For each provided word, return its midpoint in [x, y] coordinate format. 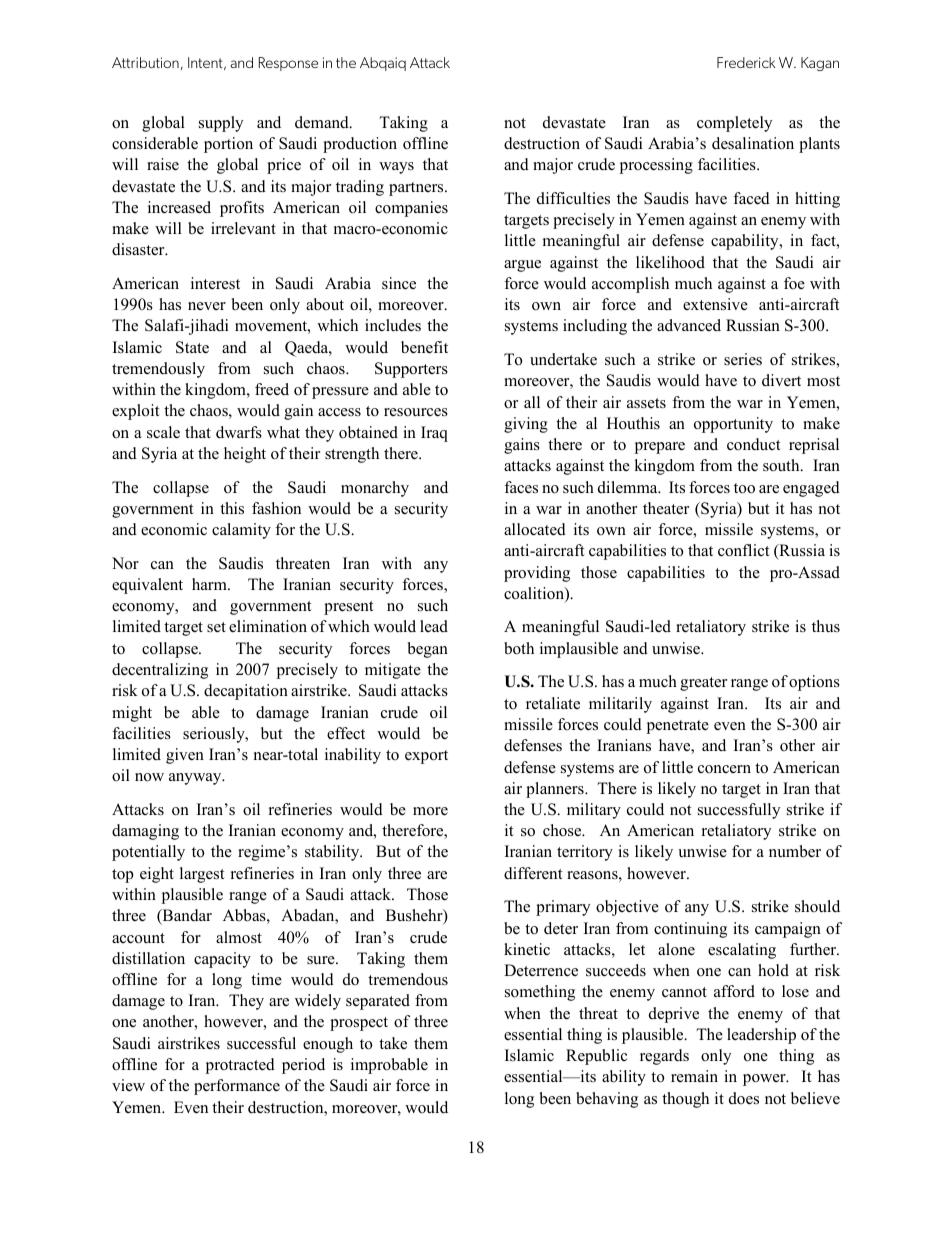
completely [734, 124]
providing [537, 574]
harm [210, 584]
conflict [743, 550]
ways [396, 168]
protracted [240, 1066]
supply [221, 124]
